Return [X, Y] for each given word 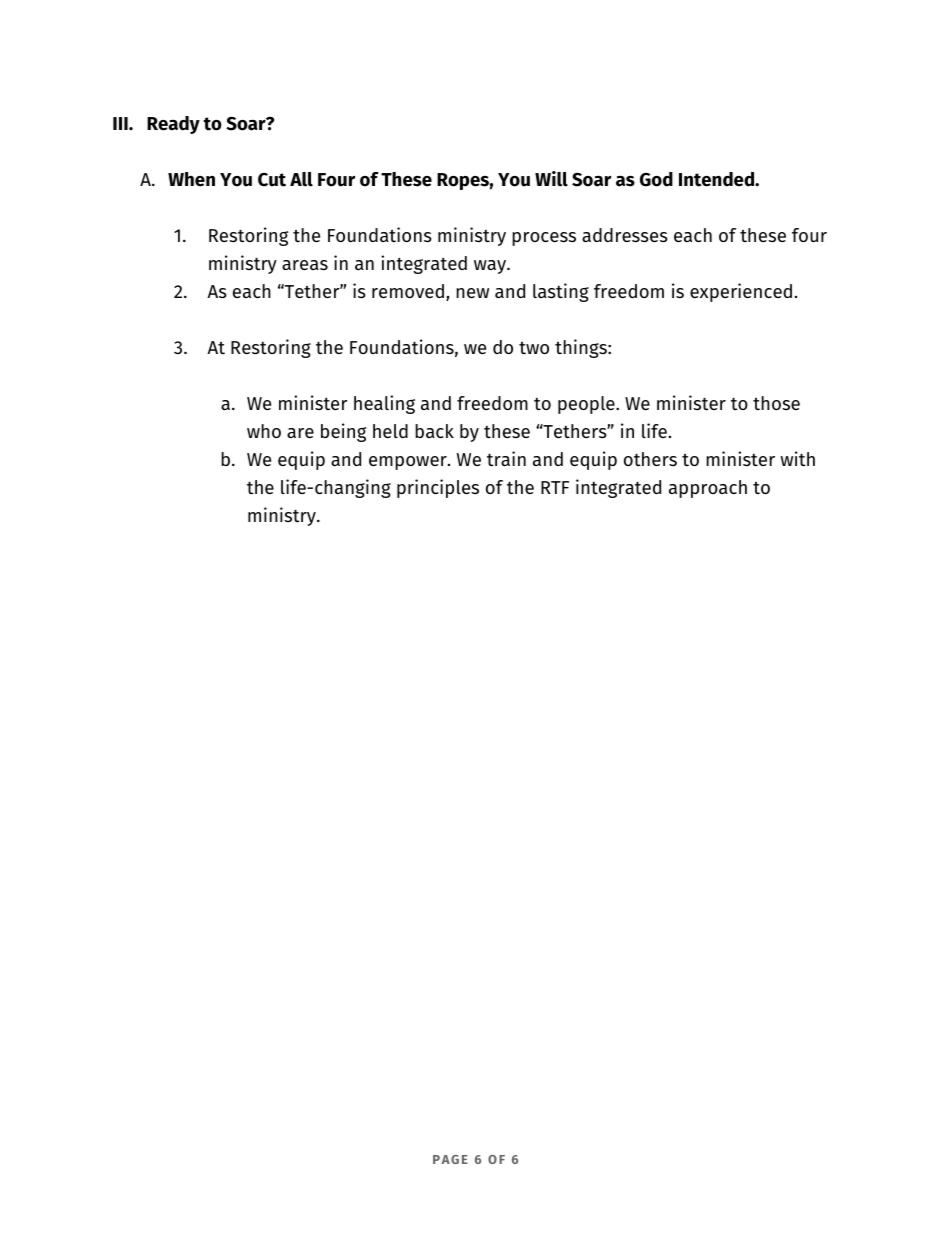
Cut [272, 180]
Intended [718, 179]
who [264, 431]
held [390, 431]
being [344, 432]
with [797, 459]
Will [551, 179]
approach [708, 489]
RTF [555, 487]
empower [409, 463]
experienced [741, 292]
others [650, 459]
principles [438, 488]
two [534, 347]
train [506, 459]
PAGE [450, 1159]
